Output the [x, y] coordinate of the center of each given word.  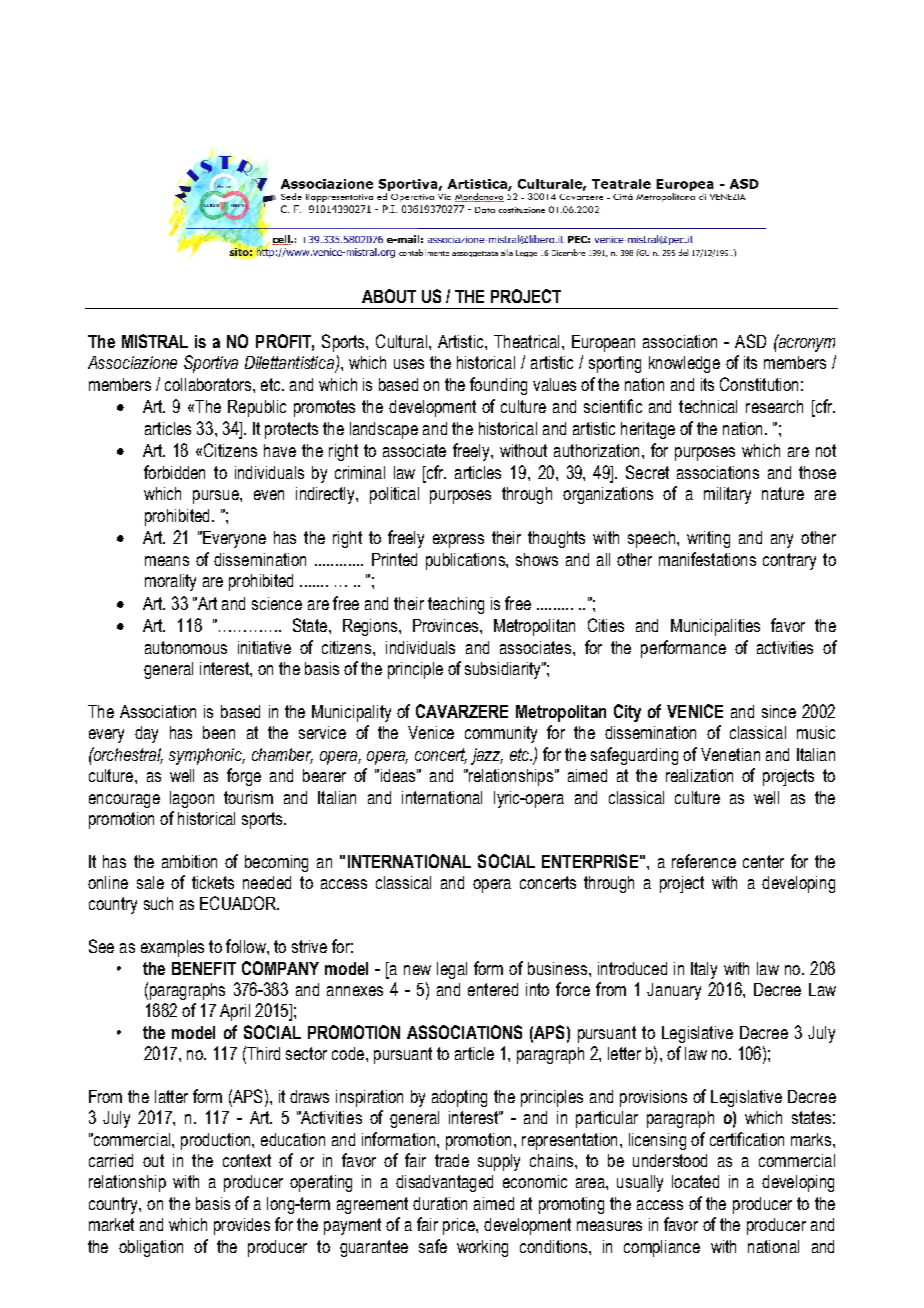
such [158, 903]
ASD [750, 341]
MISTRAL [155, 341]
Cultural [401, 341]
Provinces [447, 625]
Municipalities [715, 627]
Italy [704, 970]
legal [452, 970]
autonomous [186, 647]
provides [242, 1226]
